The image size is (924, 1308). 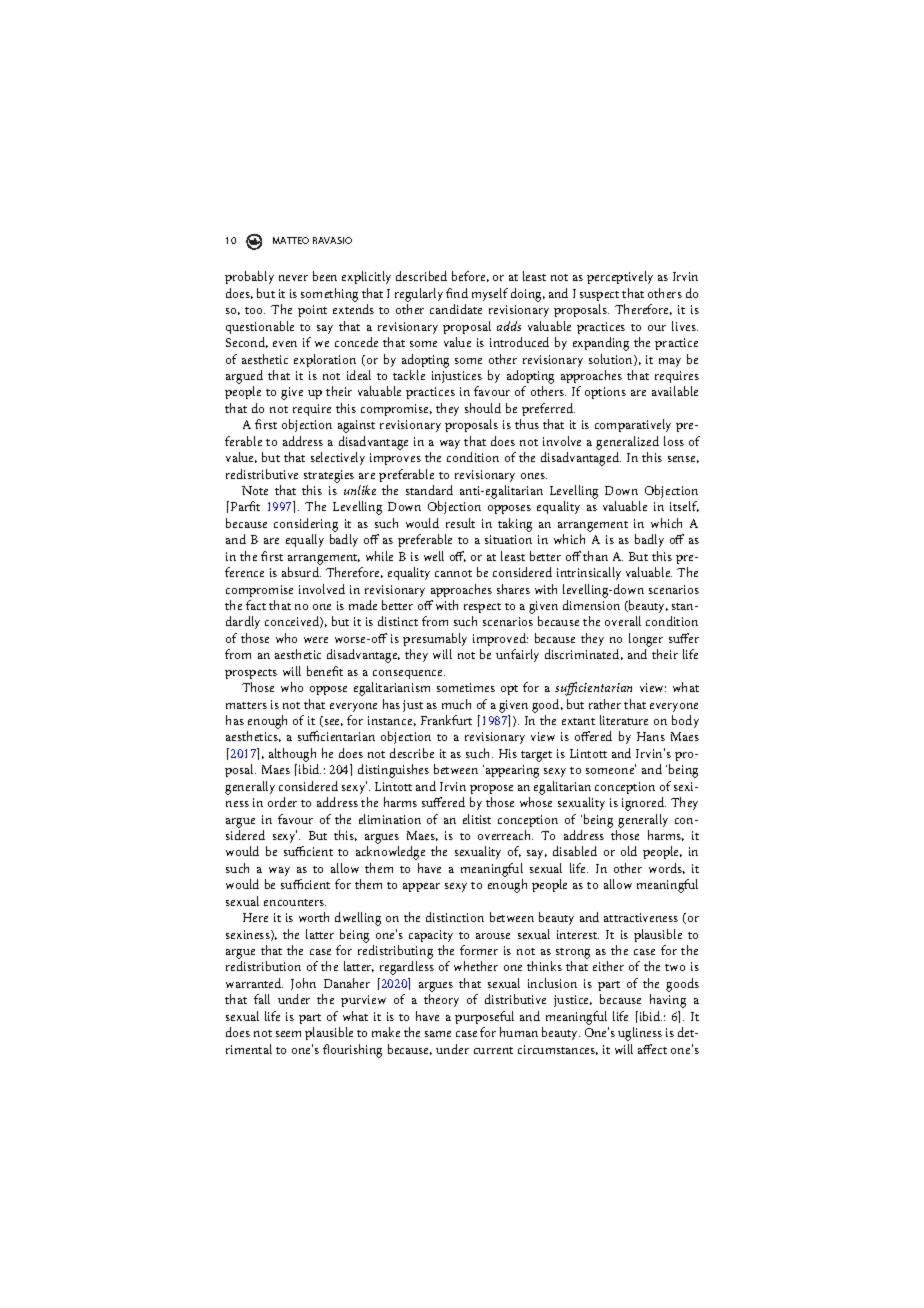 I want to click on longer, so click(x=646, y=640).
